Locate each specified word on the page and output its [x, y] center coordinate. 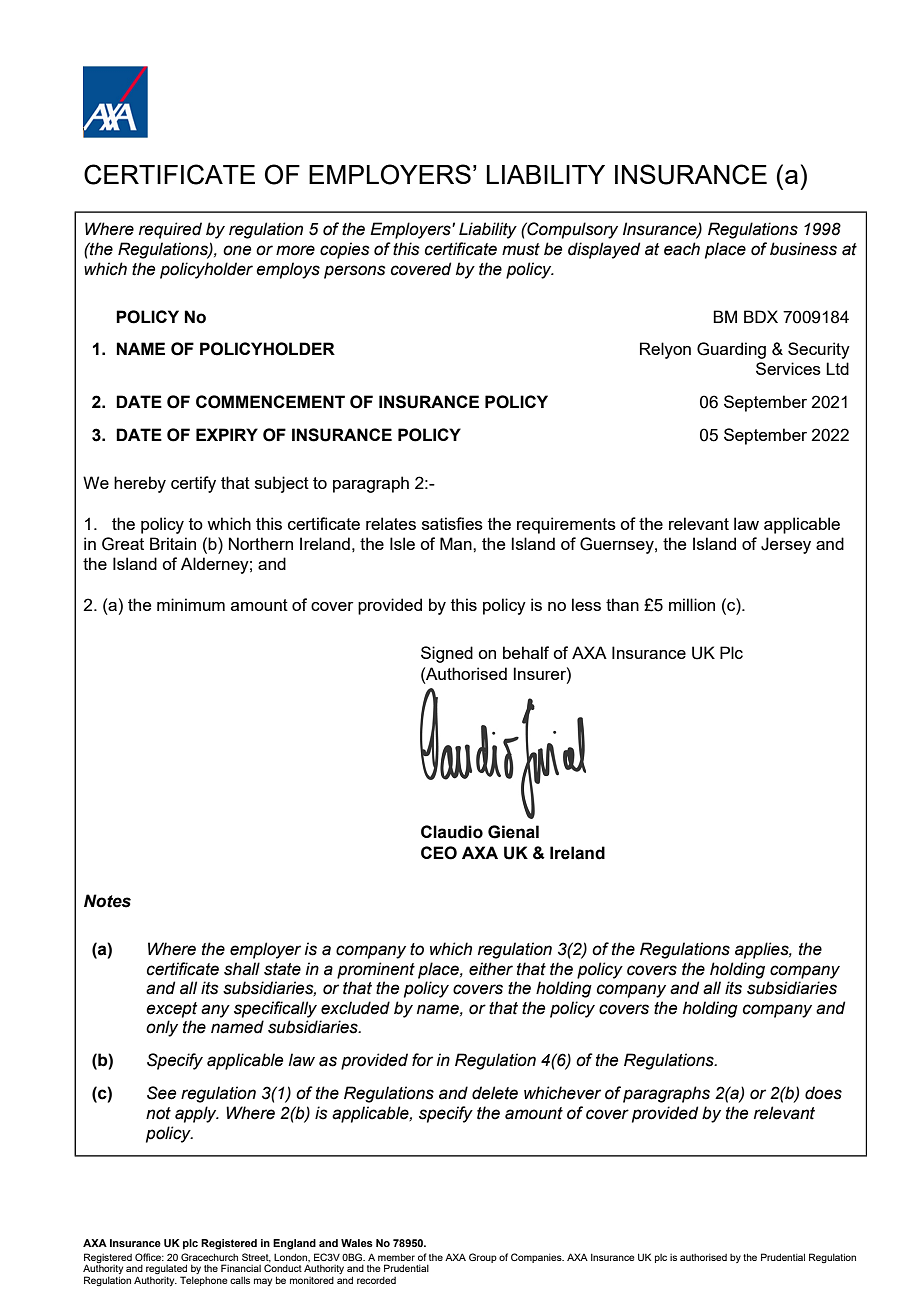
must [521, 249]
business [803, 249]
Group [483, 1258]
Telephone [204, 1281]
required [170, 230]
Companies [537, 1258]
